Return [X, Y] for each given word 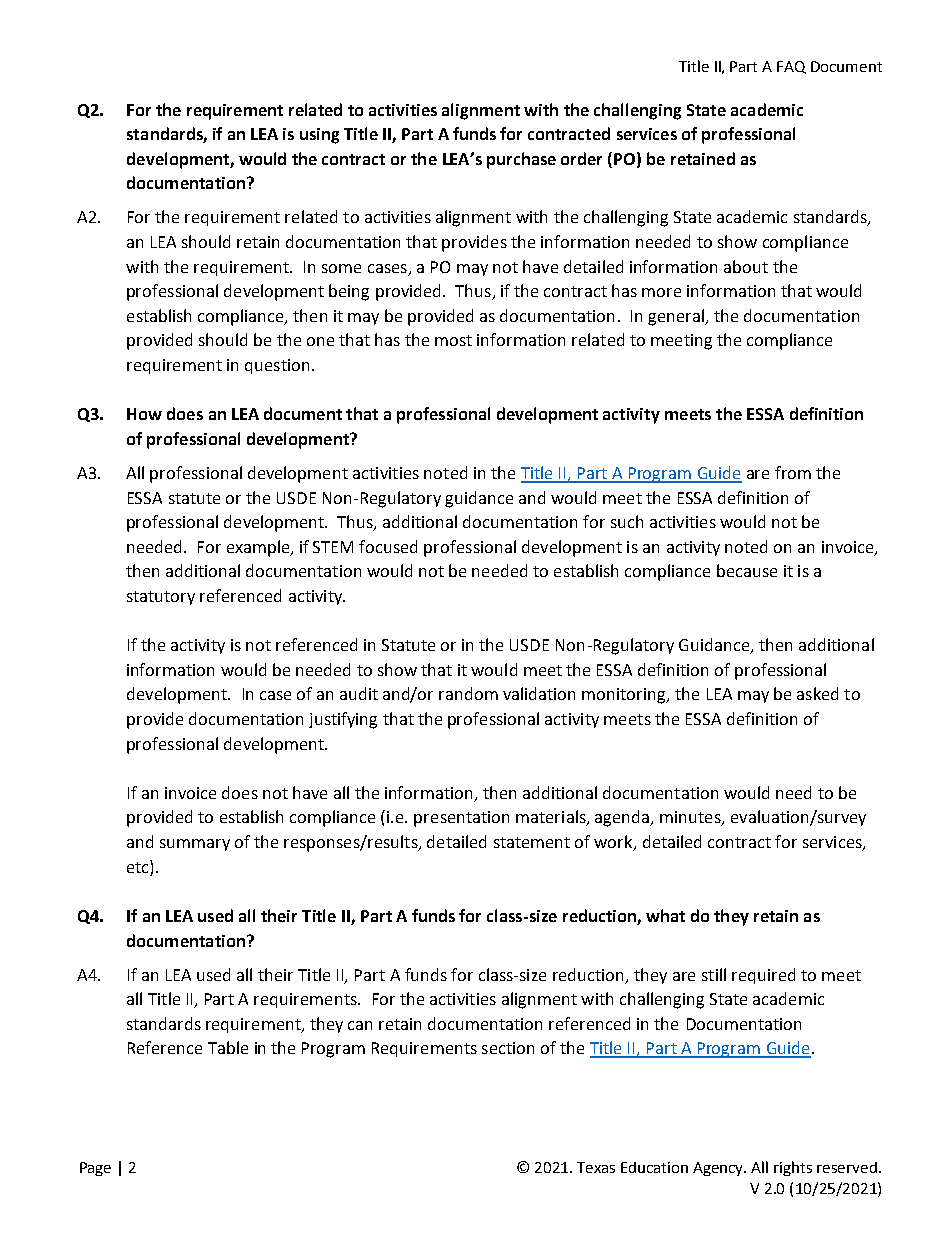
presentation [461, 819]
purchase [521, 160]
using [319, 136]
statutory [161, 598]
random [468, 693]
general [677, 317]
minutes [691, 818]
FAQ [791, 67]
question [277, 366]
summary [195, 845]
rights [793, 1168]
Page [95, 1169]
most [453, 340]
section [508, 1048]
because [747, 570]
